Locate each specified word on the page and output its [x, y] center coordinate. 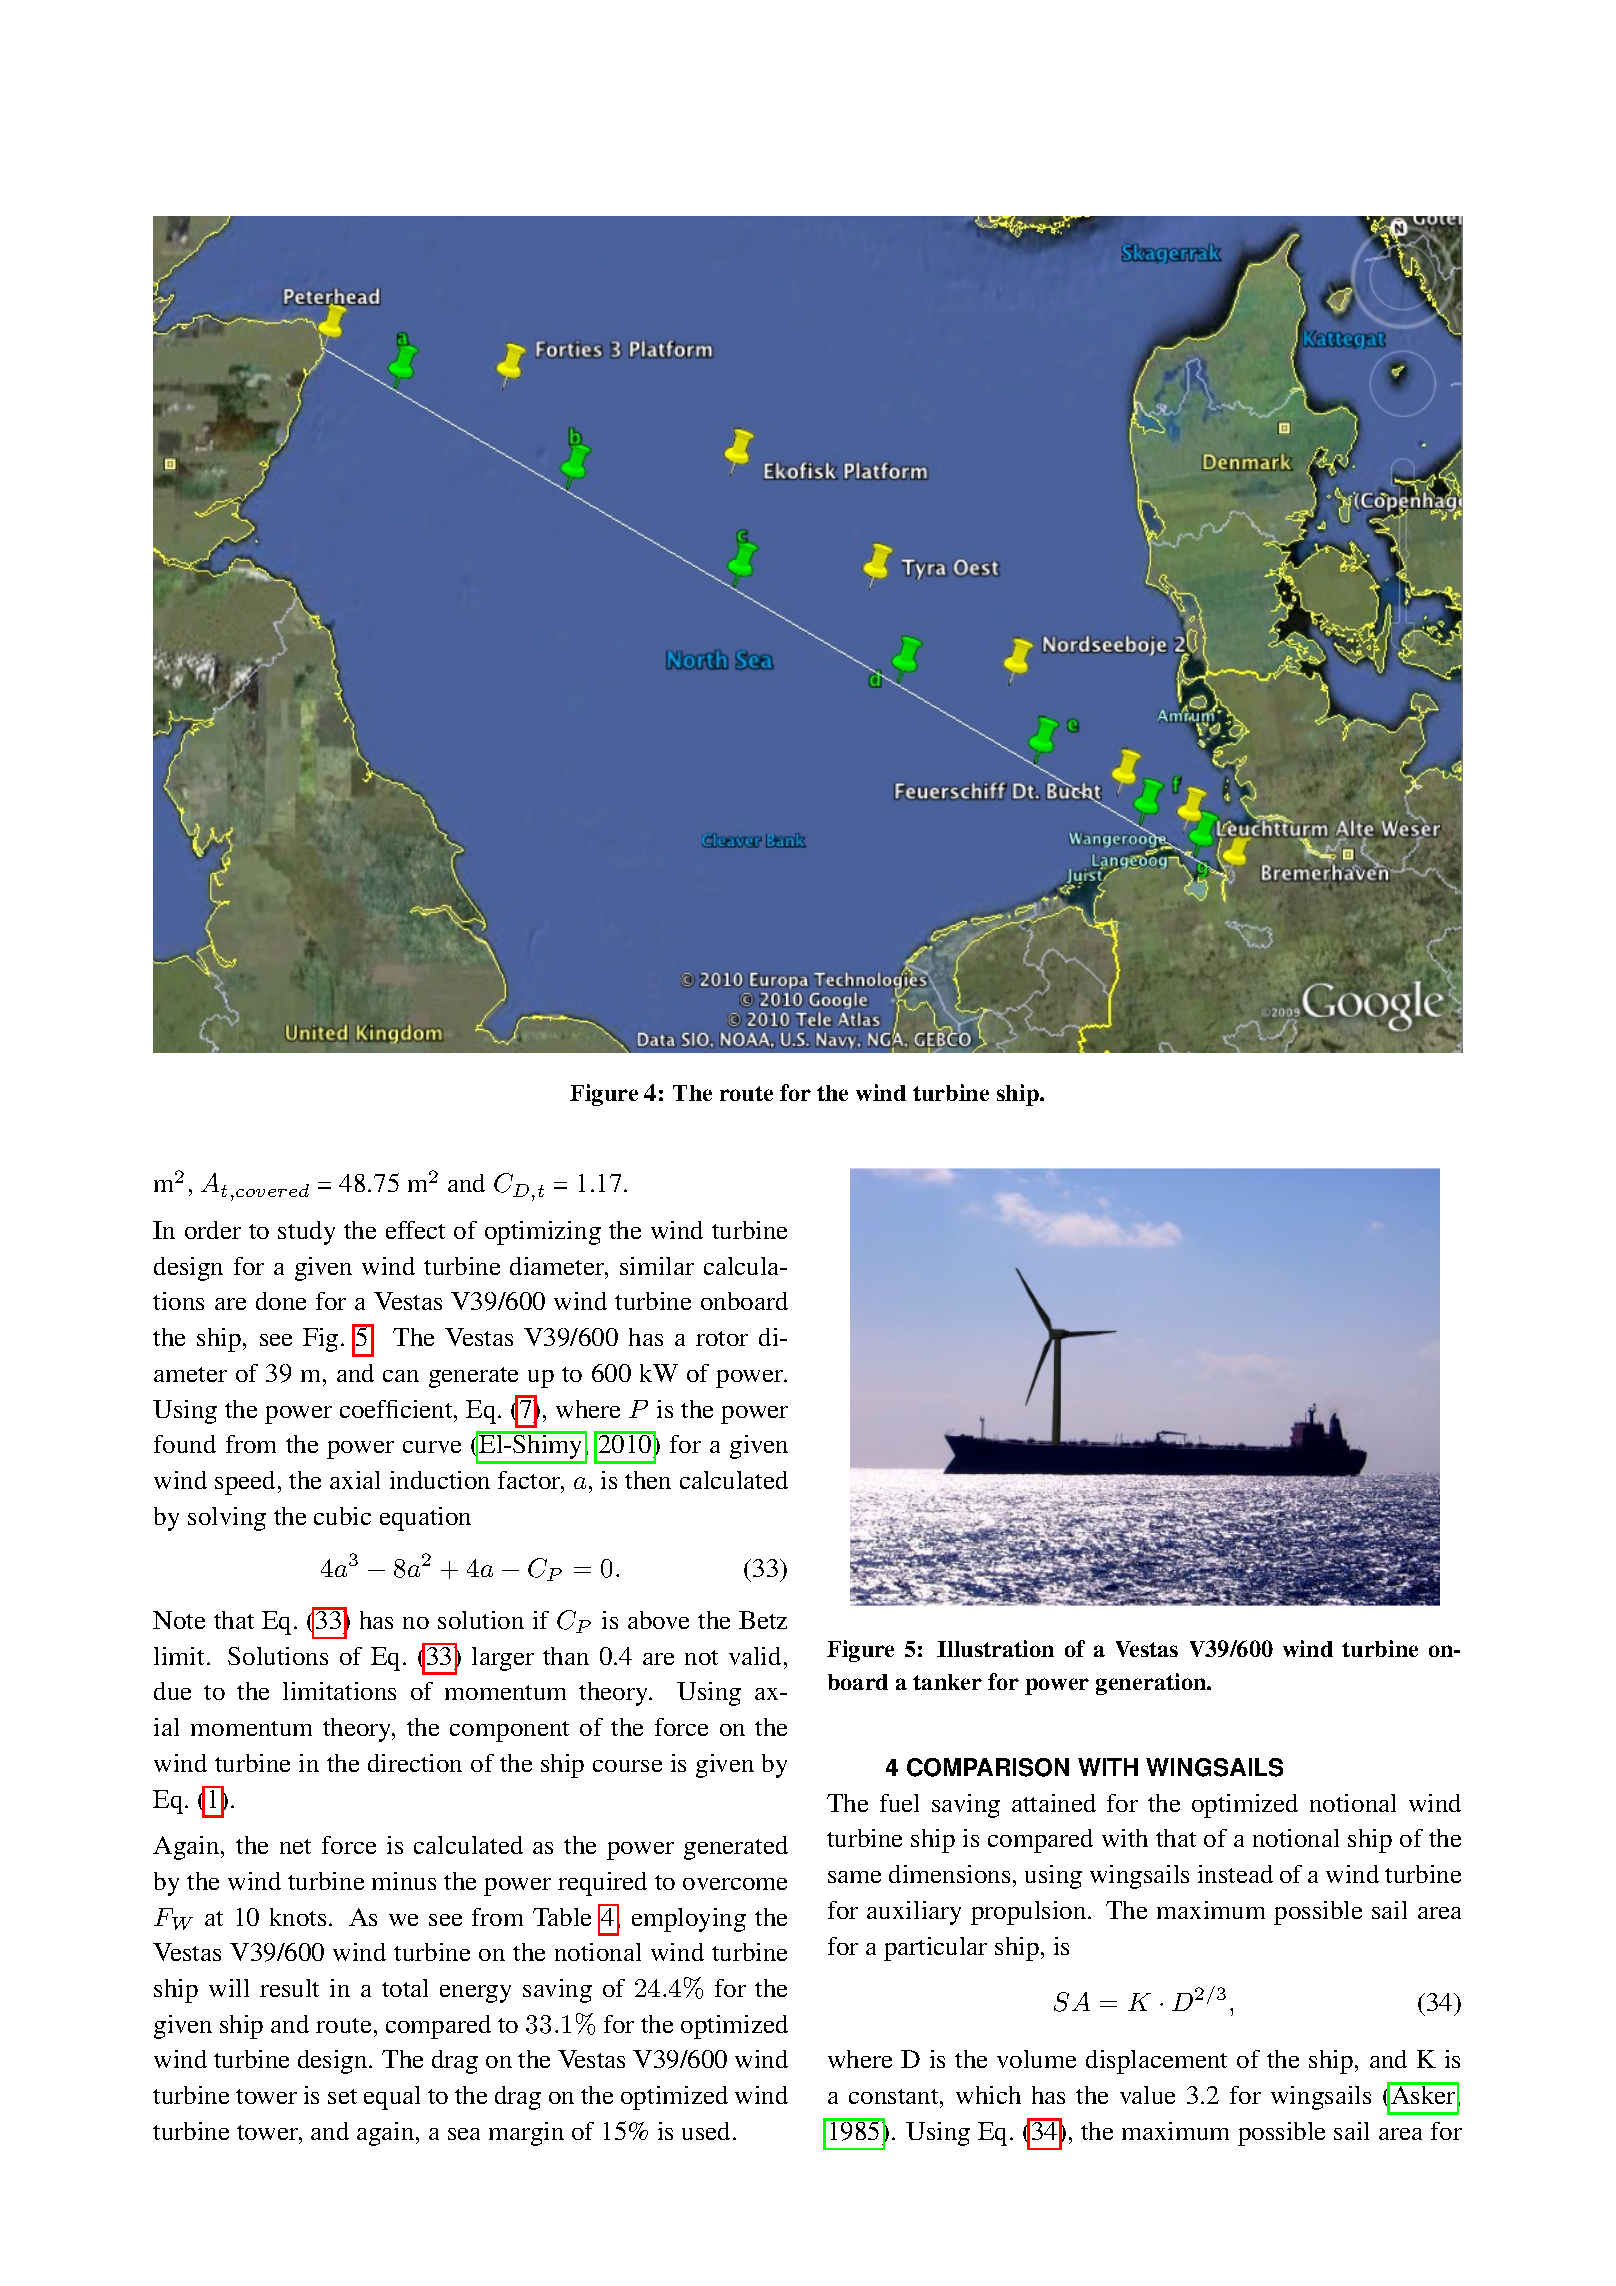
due [172, 1691]
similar [657, 1266]
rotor [722, 1338]
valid [755, 1656]
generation [1152, 1684]
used [708, 2131]
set [342, 2096]
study [306, 1233]
